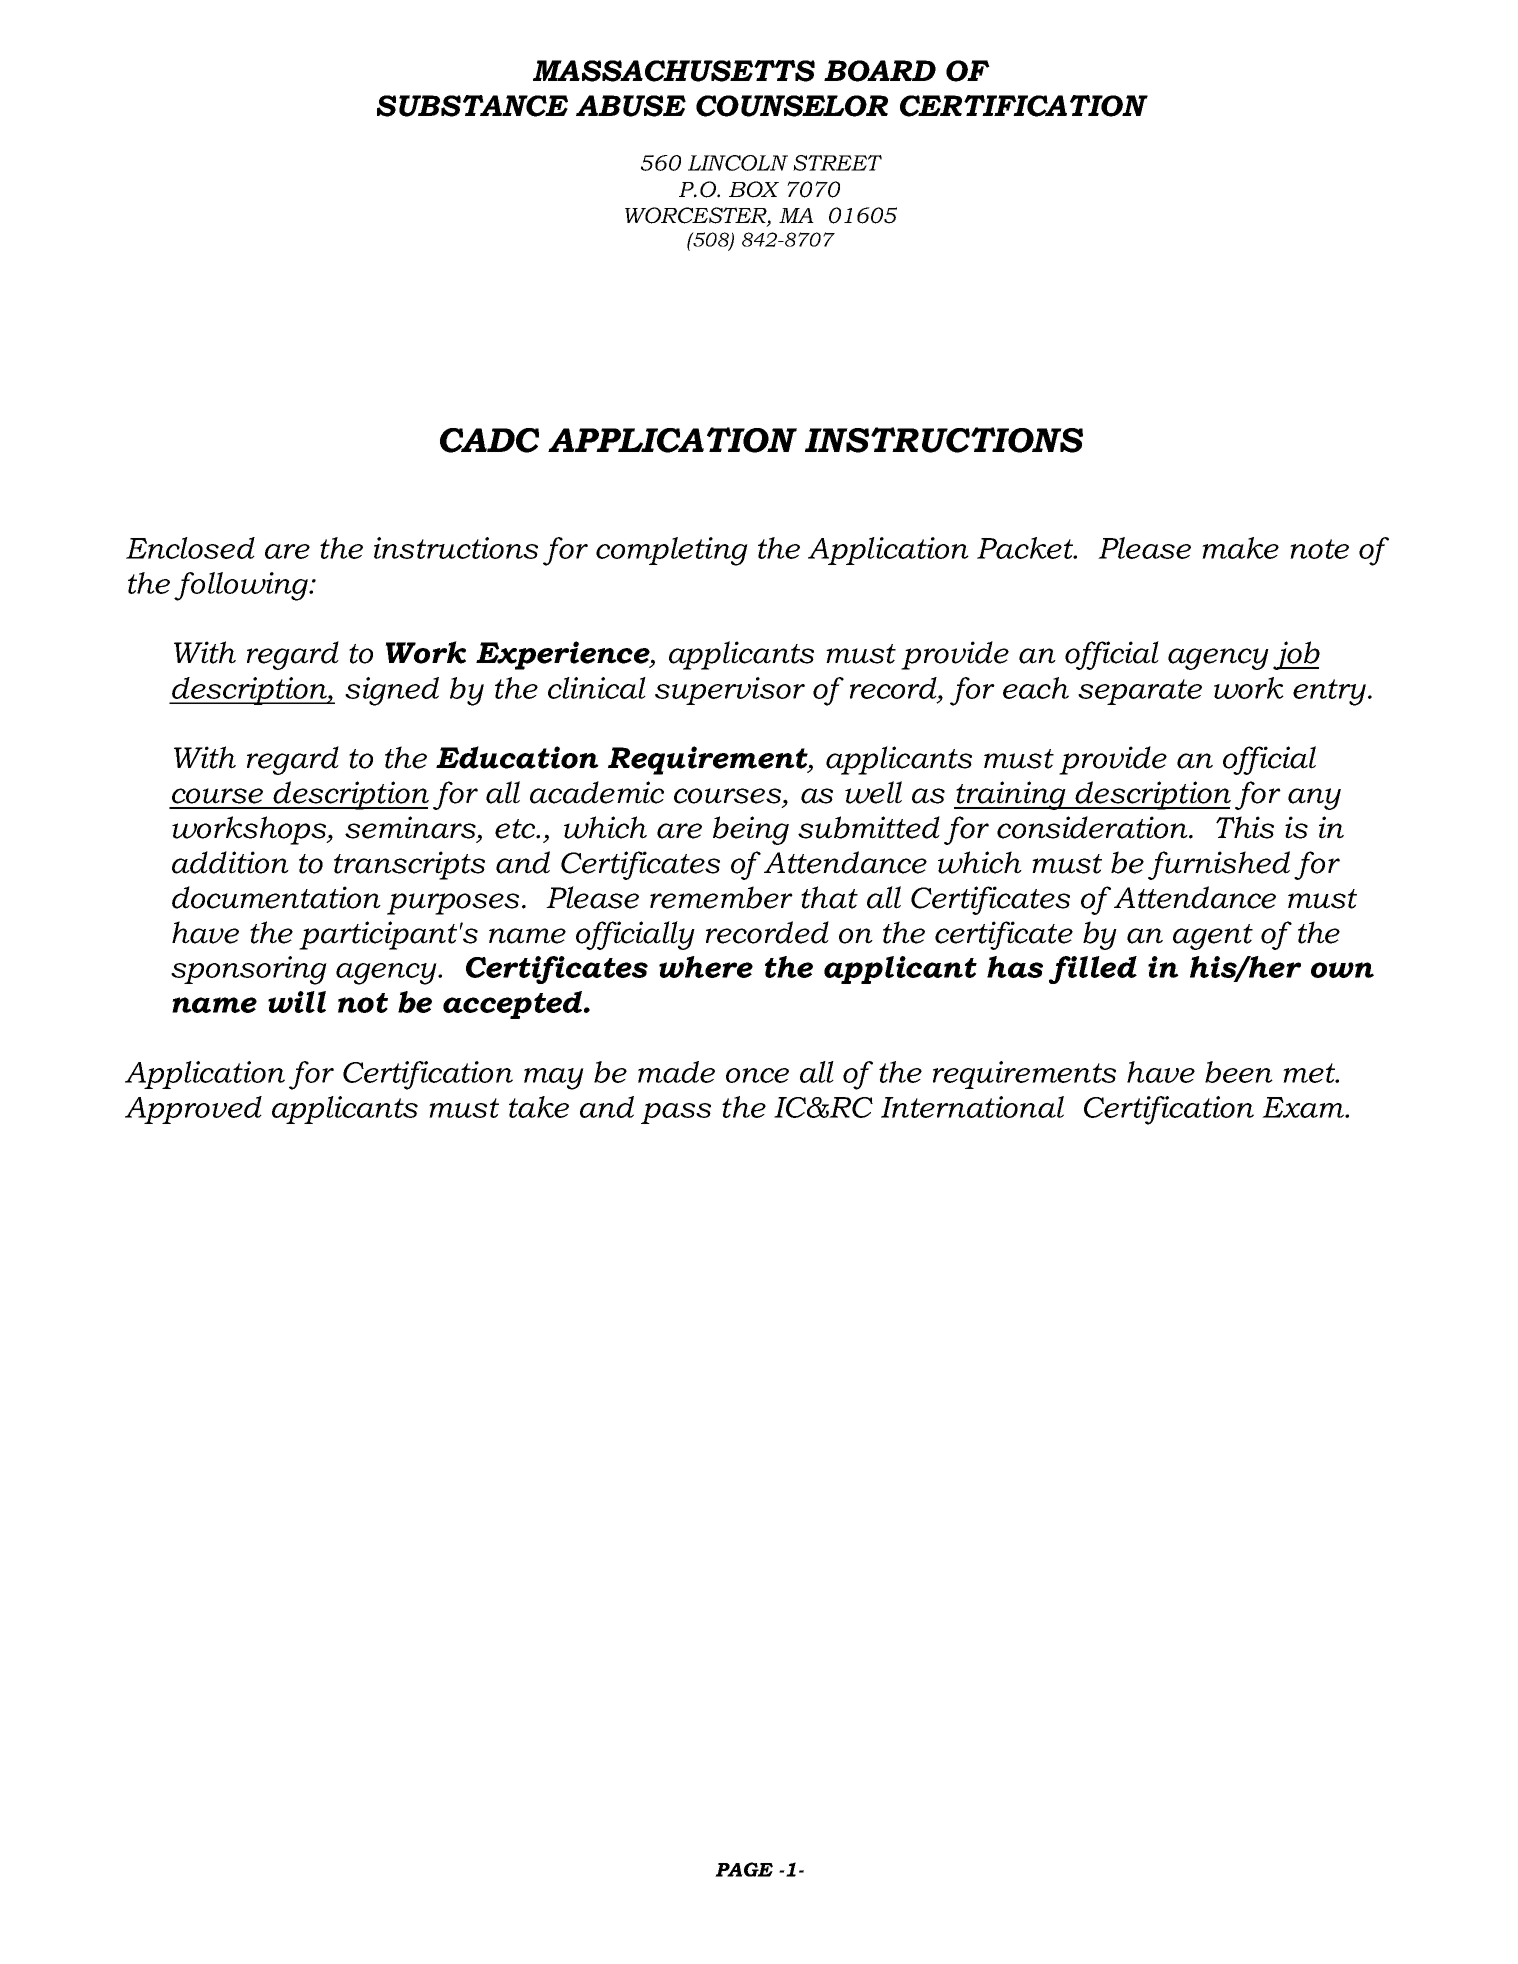 This screenshot has width=1518, height=1964. Describe the element at coordinates (706, 967) in the screenshot. I see `where` at that location.
